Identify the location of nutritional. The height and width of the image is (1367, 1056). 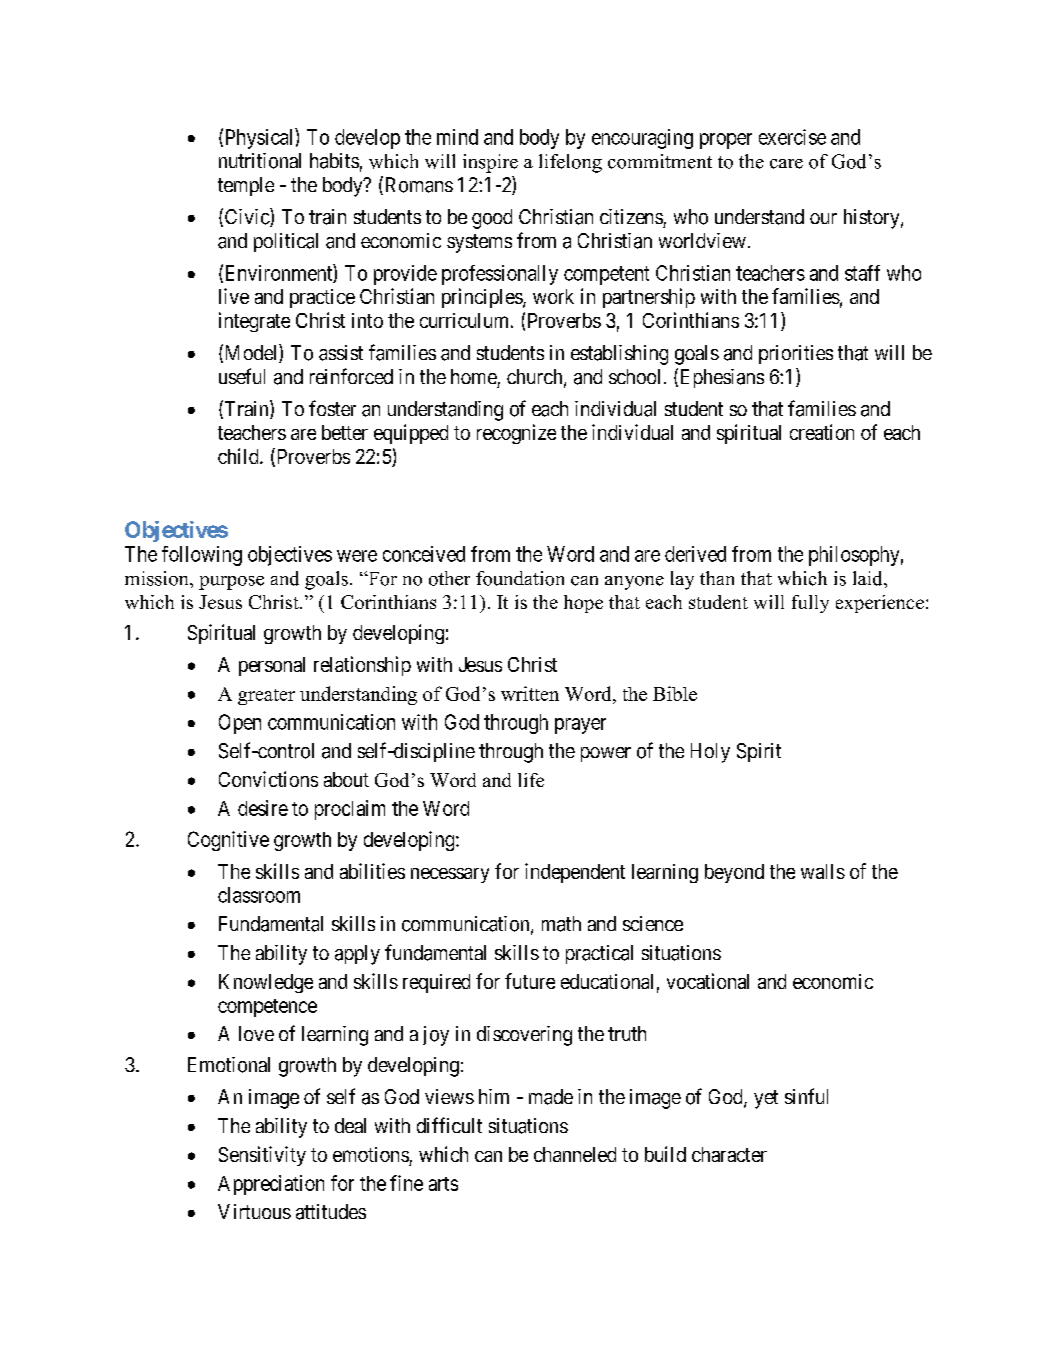
(260, 161).
